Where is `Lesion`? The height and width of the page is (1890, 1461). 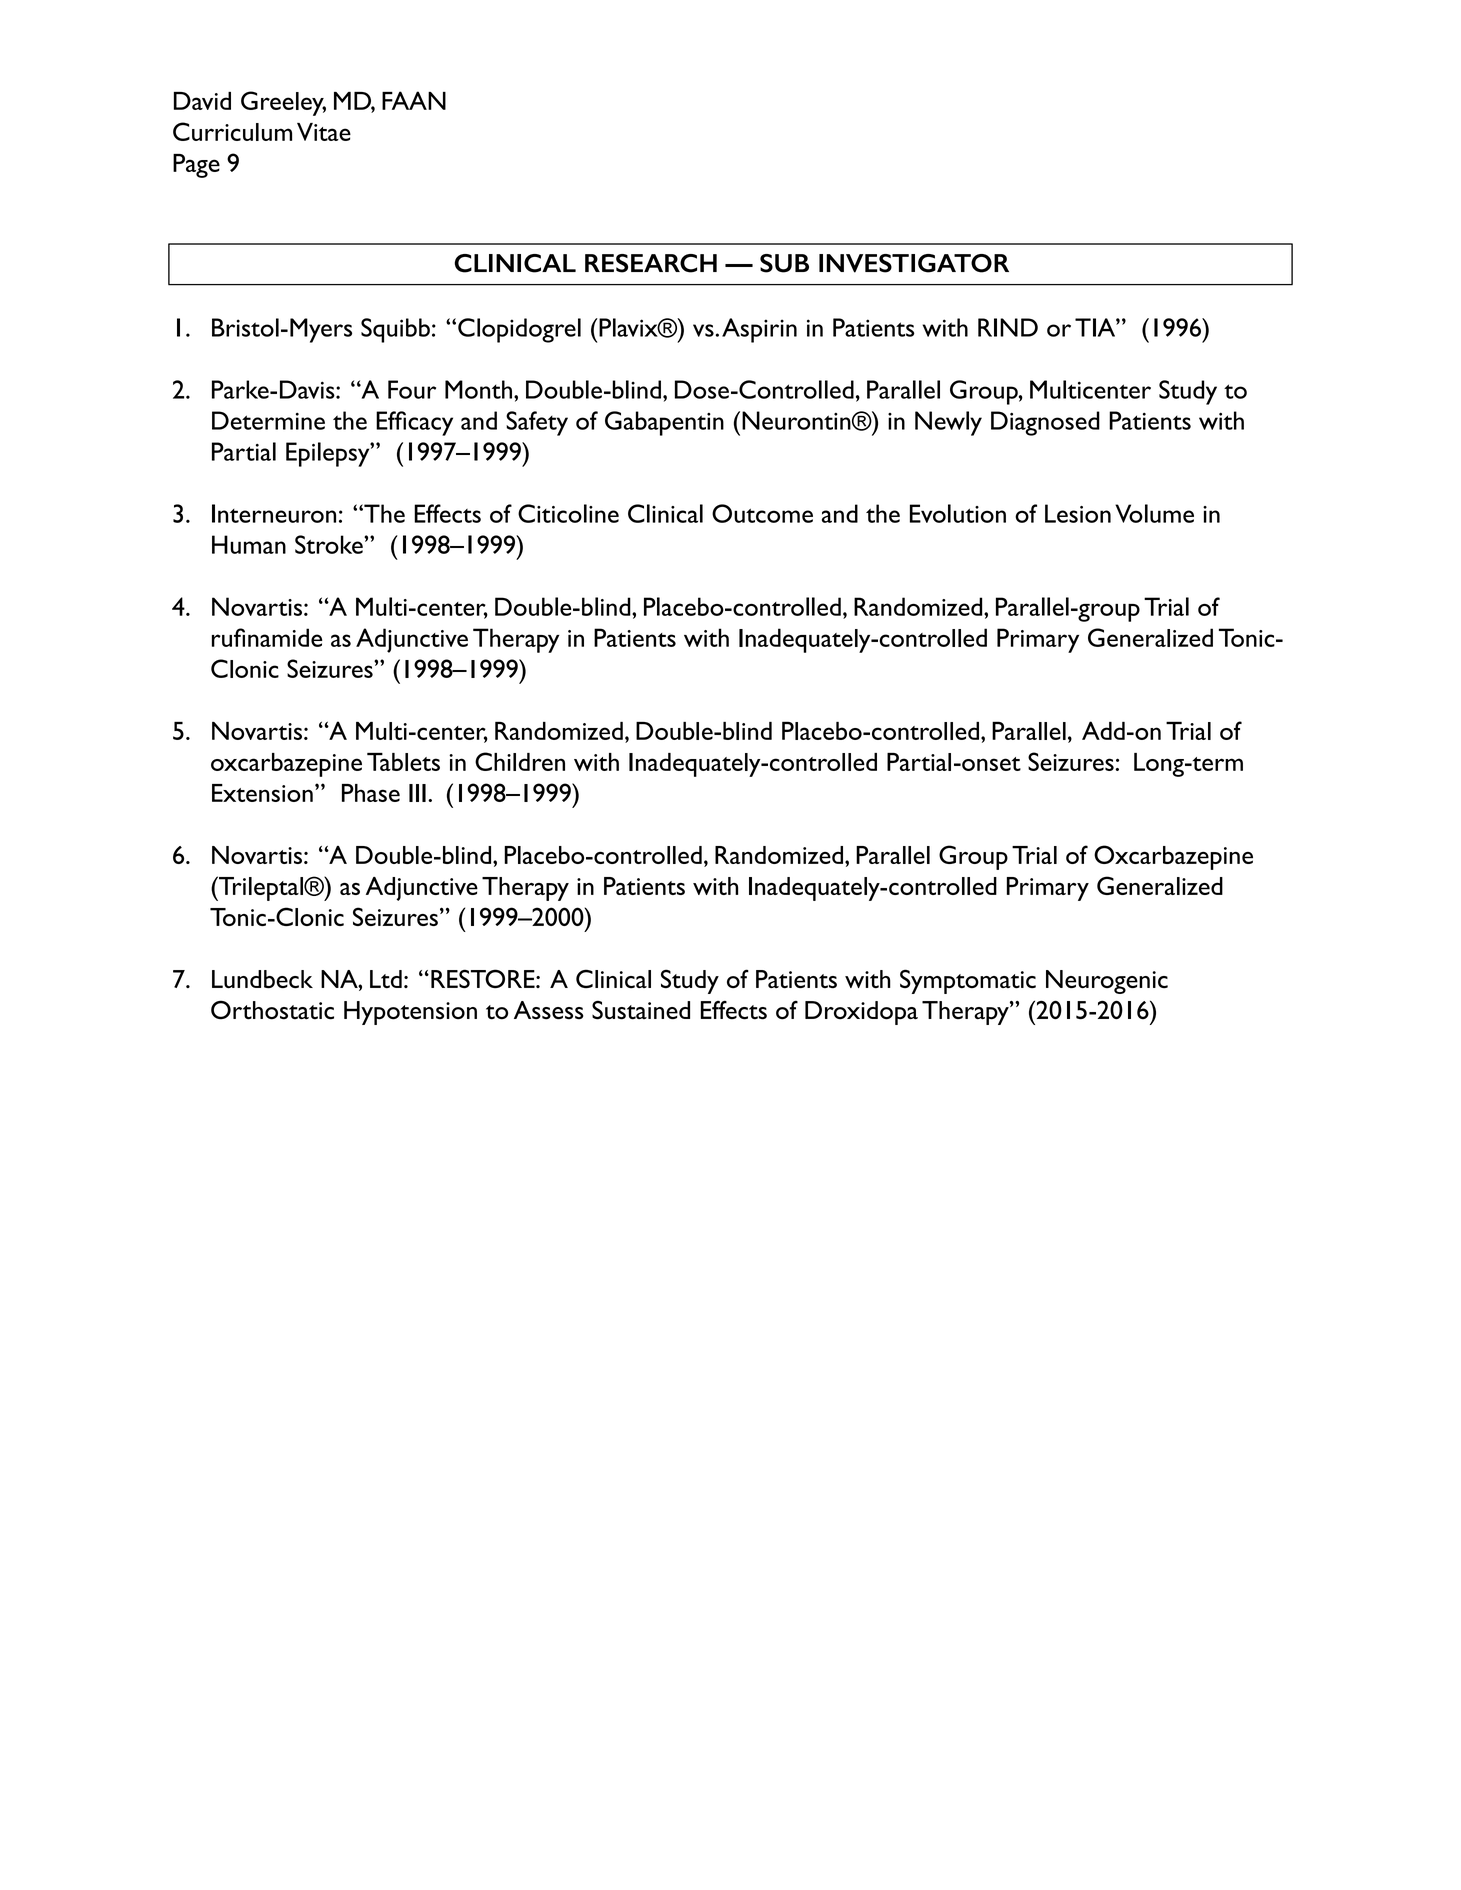
Lesion is located at coordinates (1078, 513).
